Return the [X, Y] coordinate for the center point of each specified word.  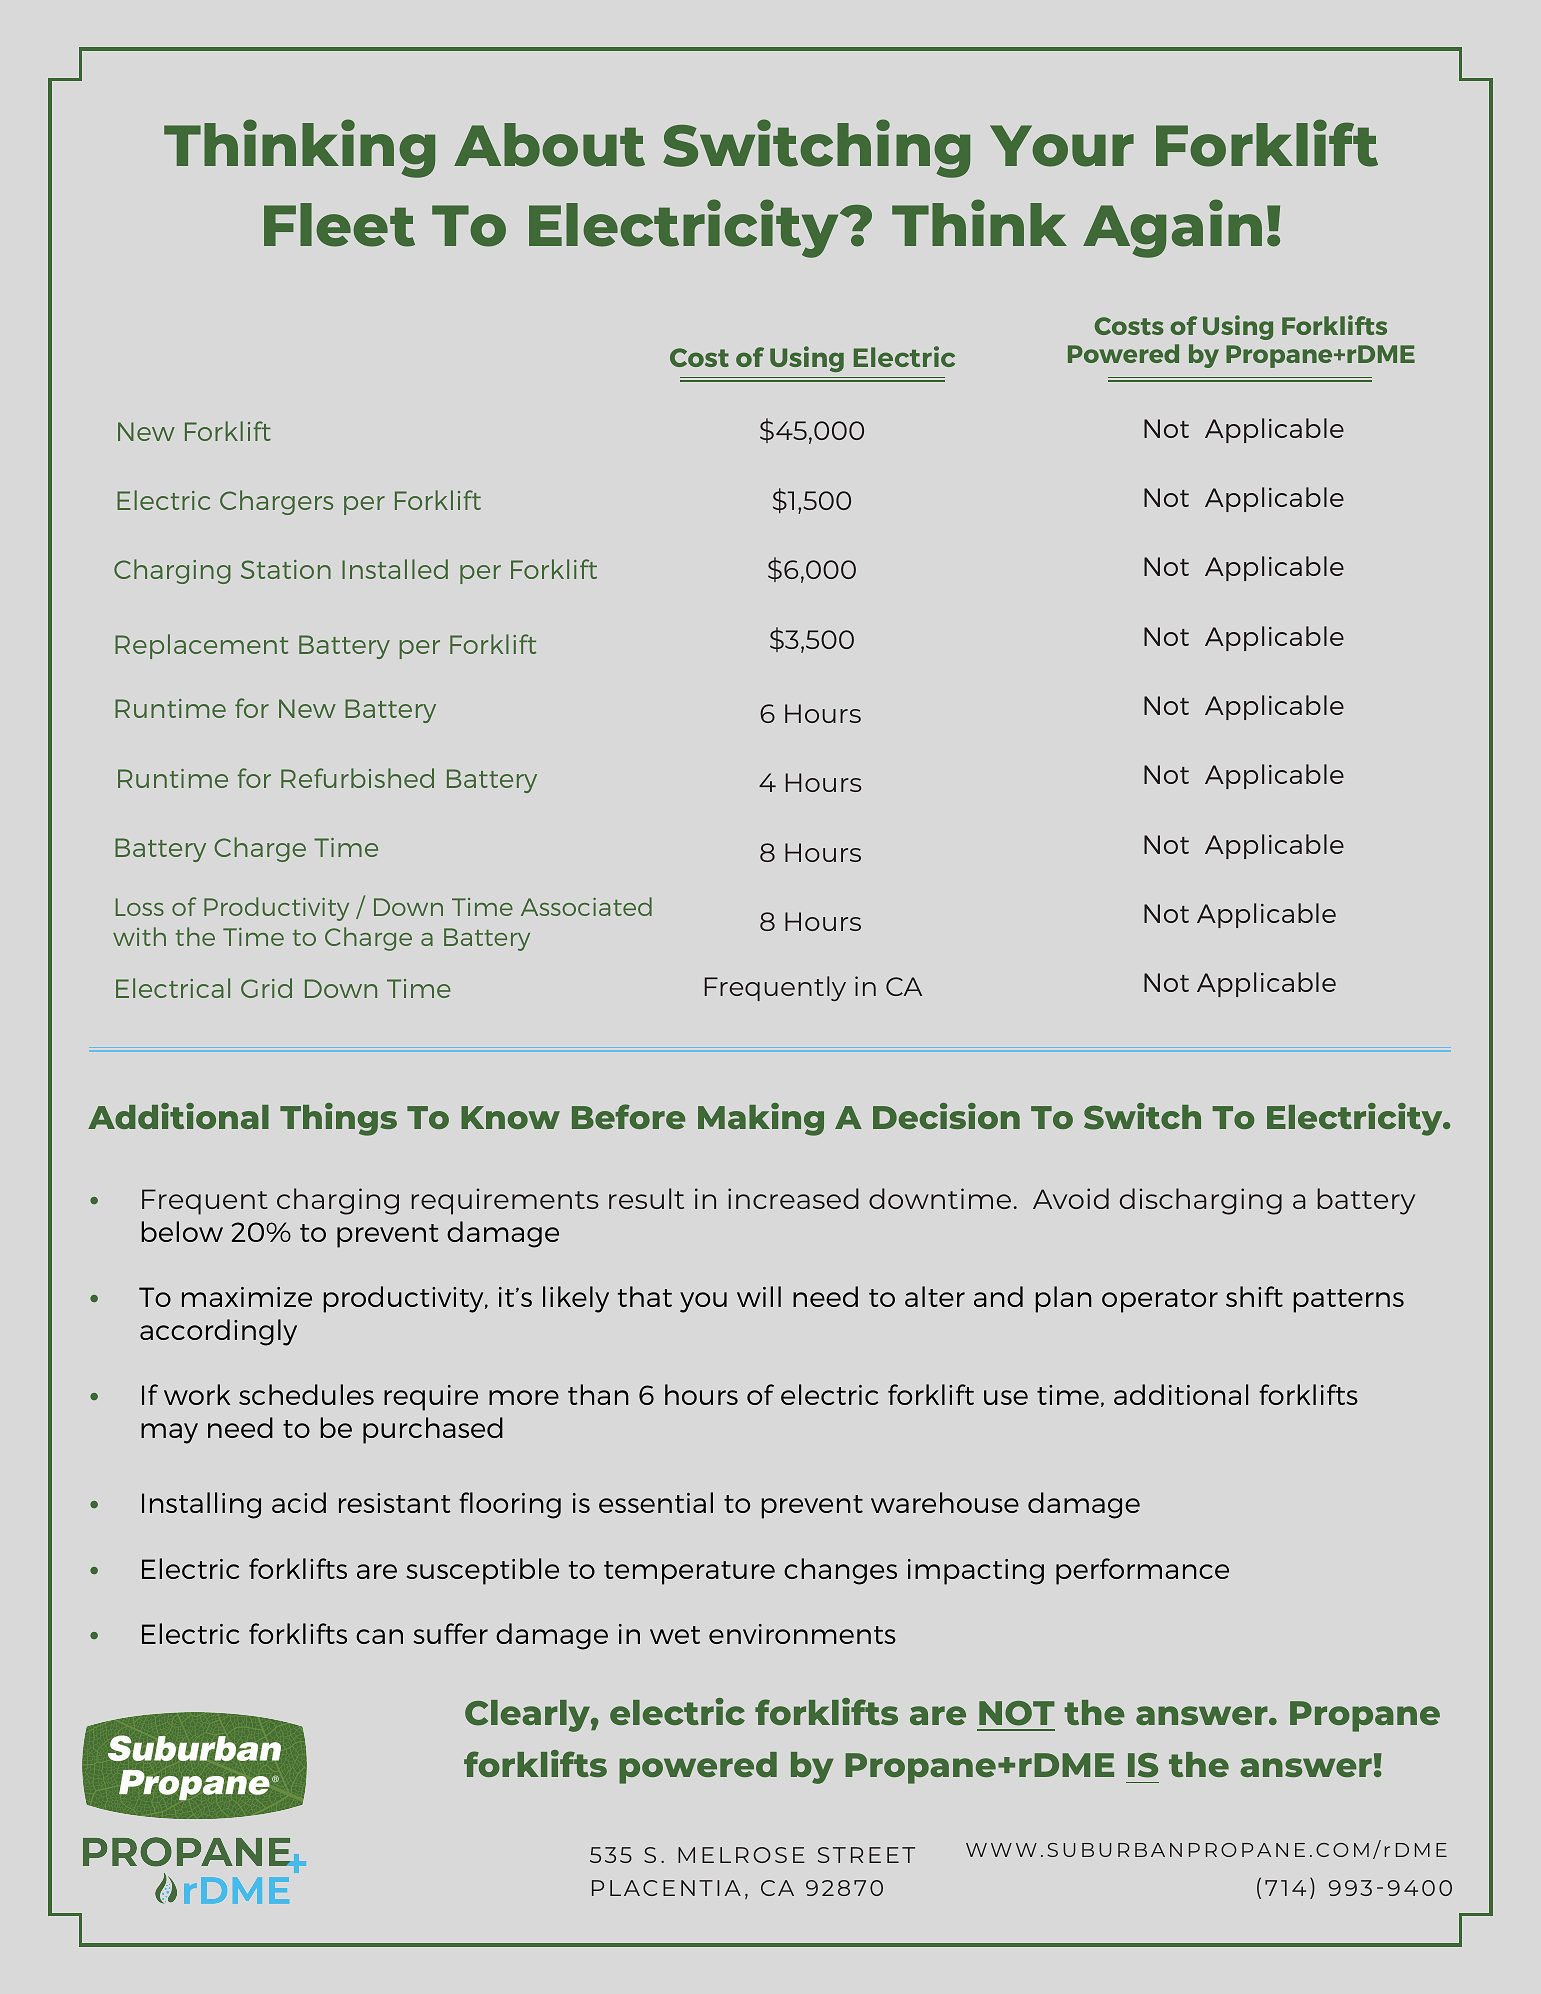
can [379, 1636]
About [549, 145]
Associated [586, 906]
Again [1172, 228]
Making [761, 1119]
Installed [395, 569]
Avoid [1071, 1198]
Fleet [339, 225]
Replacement [201, 646]
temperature [689, 1573]
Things [338, 1119]
